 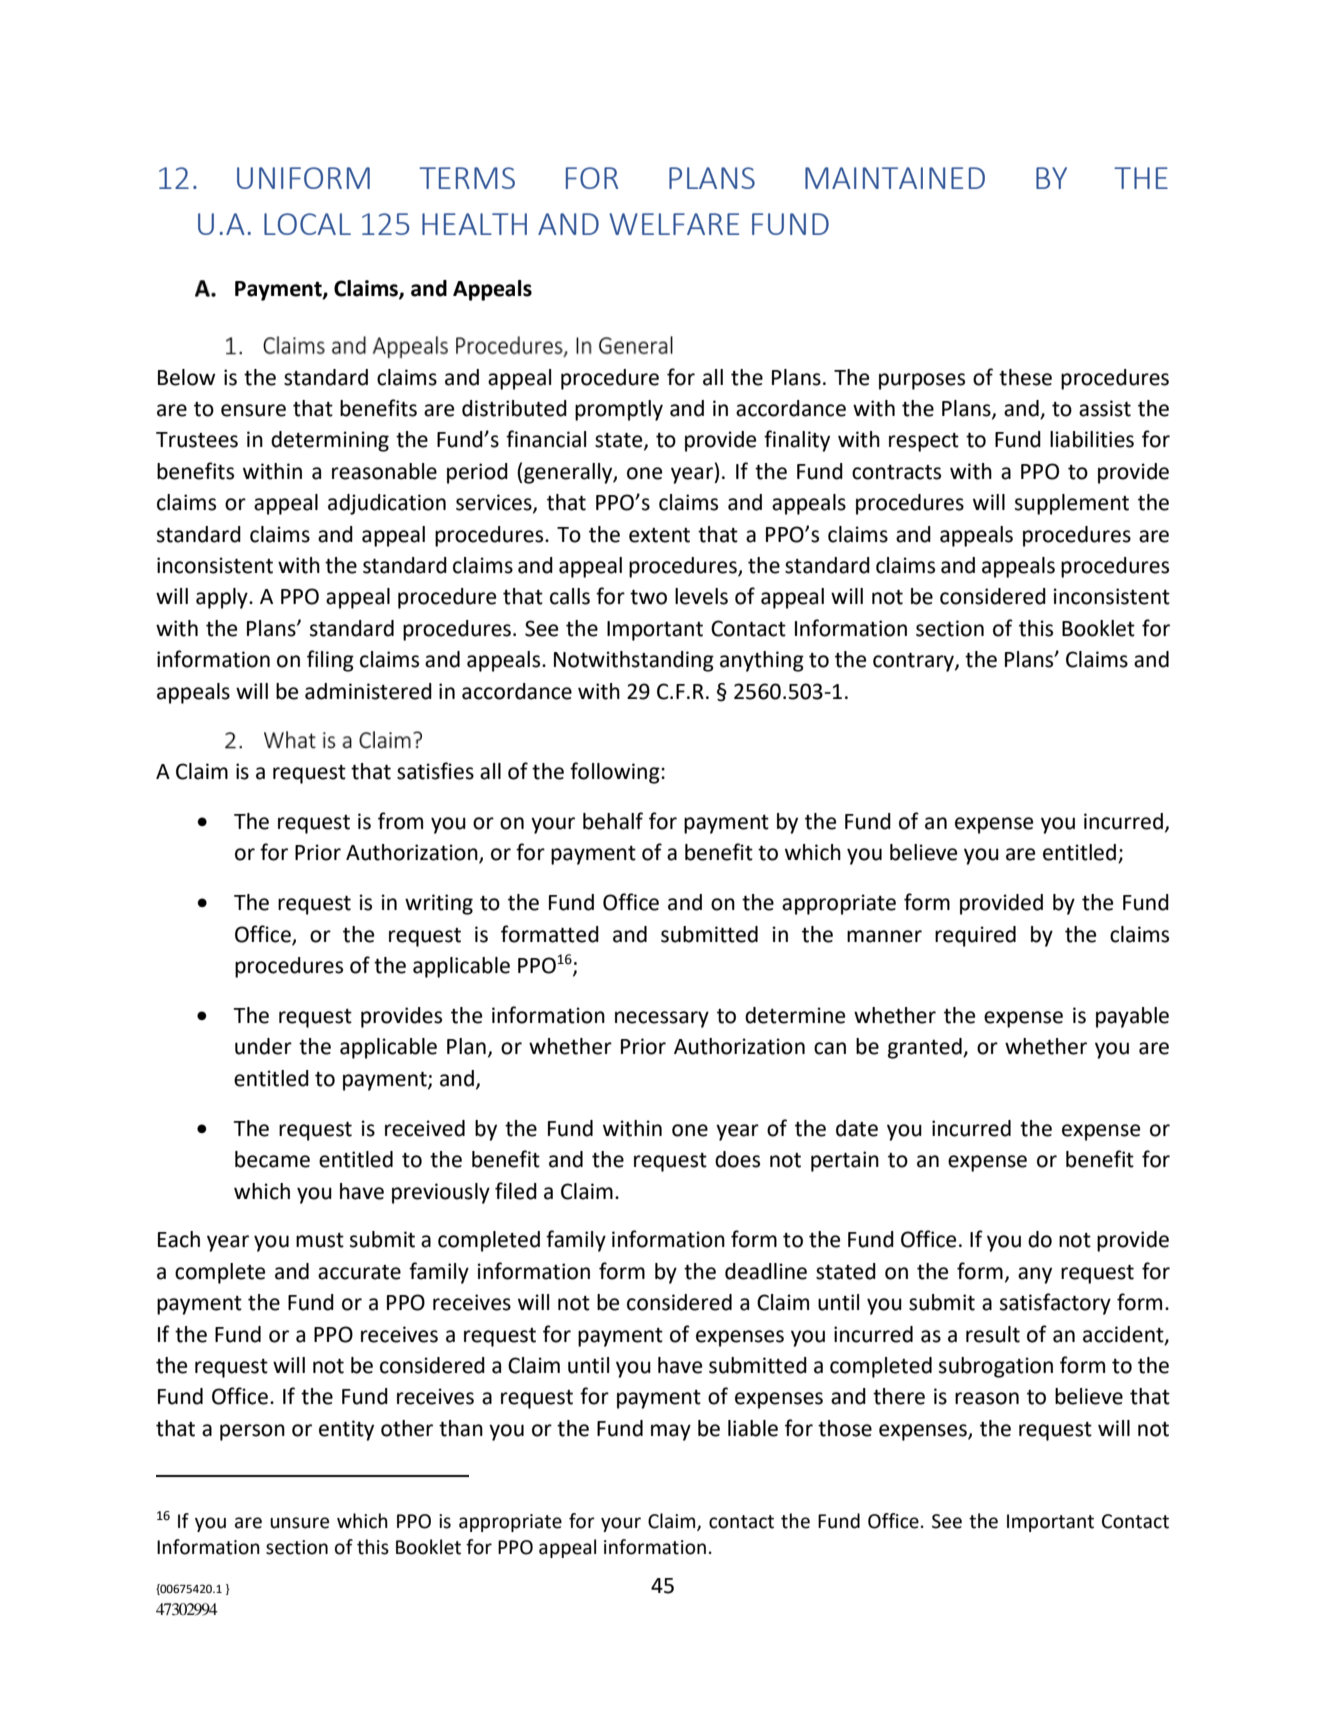 I want to click on required, so click(x=975, y=936).
